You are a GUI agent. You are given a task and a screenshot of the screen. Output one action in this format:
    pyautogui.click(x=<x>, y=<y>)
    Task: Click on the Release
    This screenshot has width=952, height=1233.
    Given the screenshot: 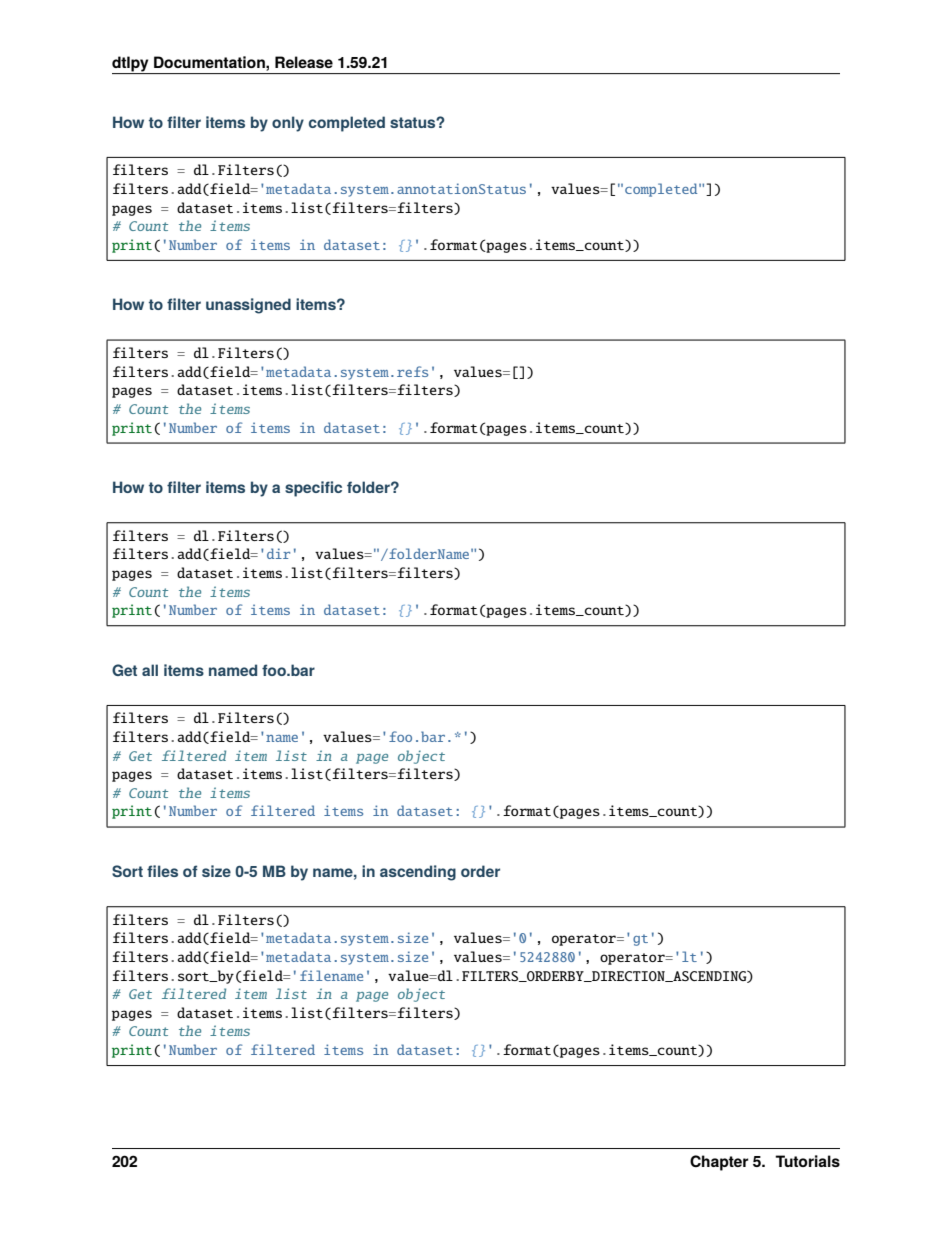 What is the action you would take?
    pyautogui.click(x=304, y=62)
